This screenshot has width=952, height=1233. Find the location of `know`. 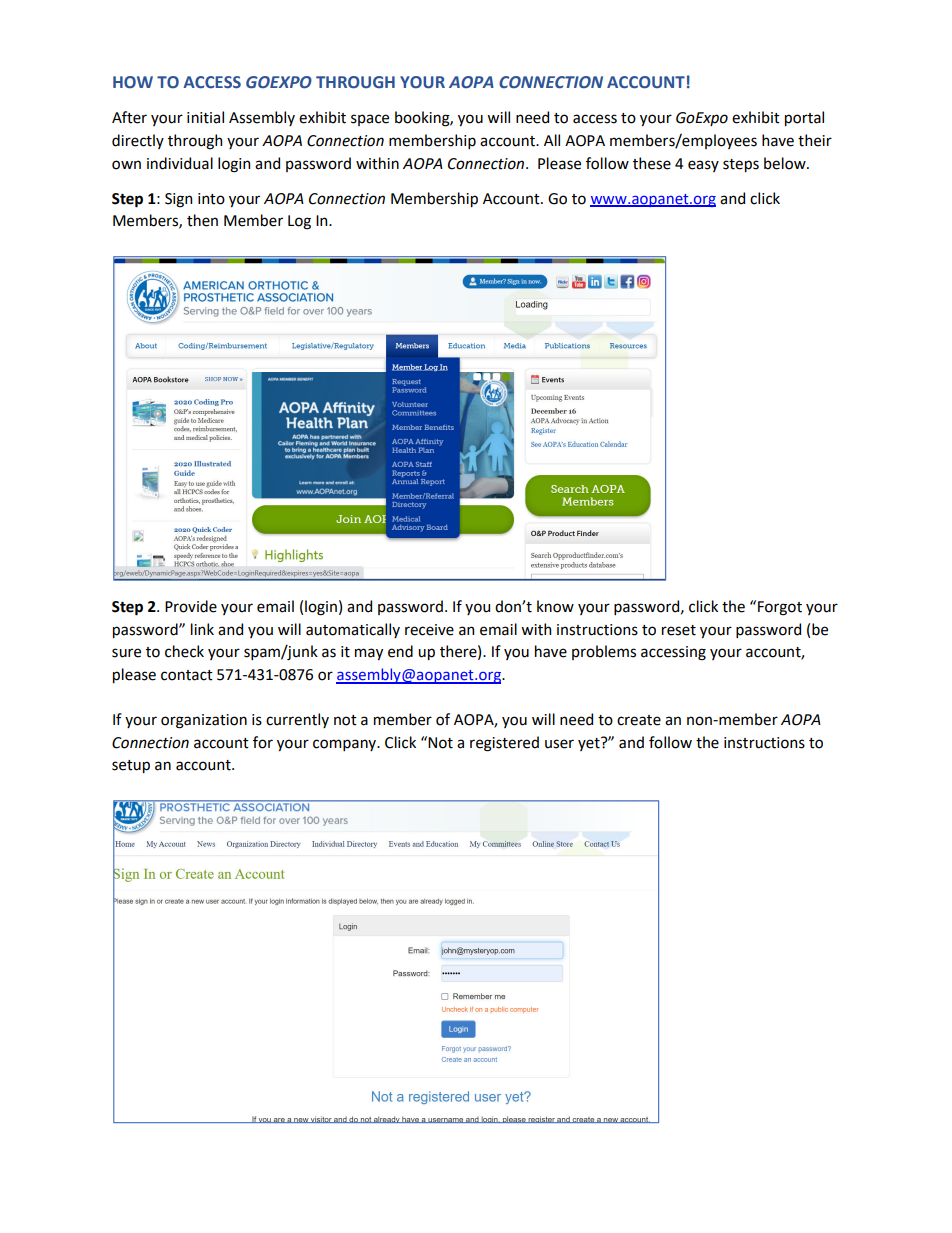

know is located at coordinates (555, 606).
